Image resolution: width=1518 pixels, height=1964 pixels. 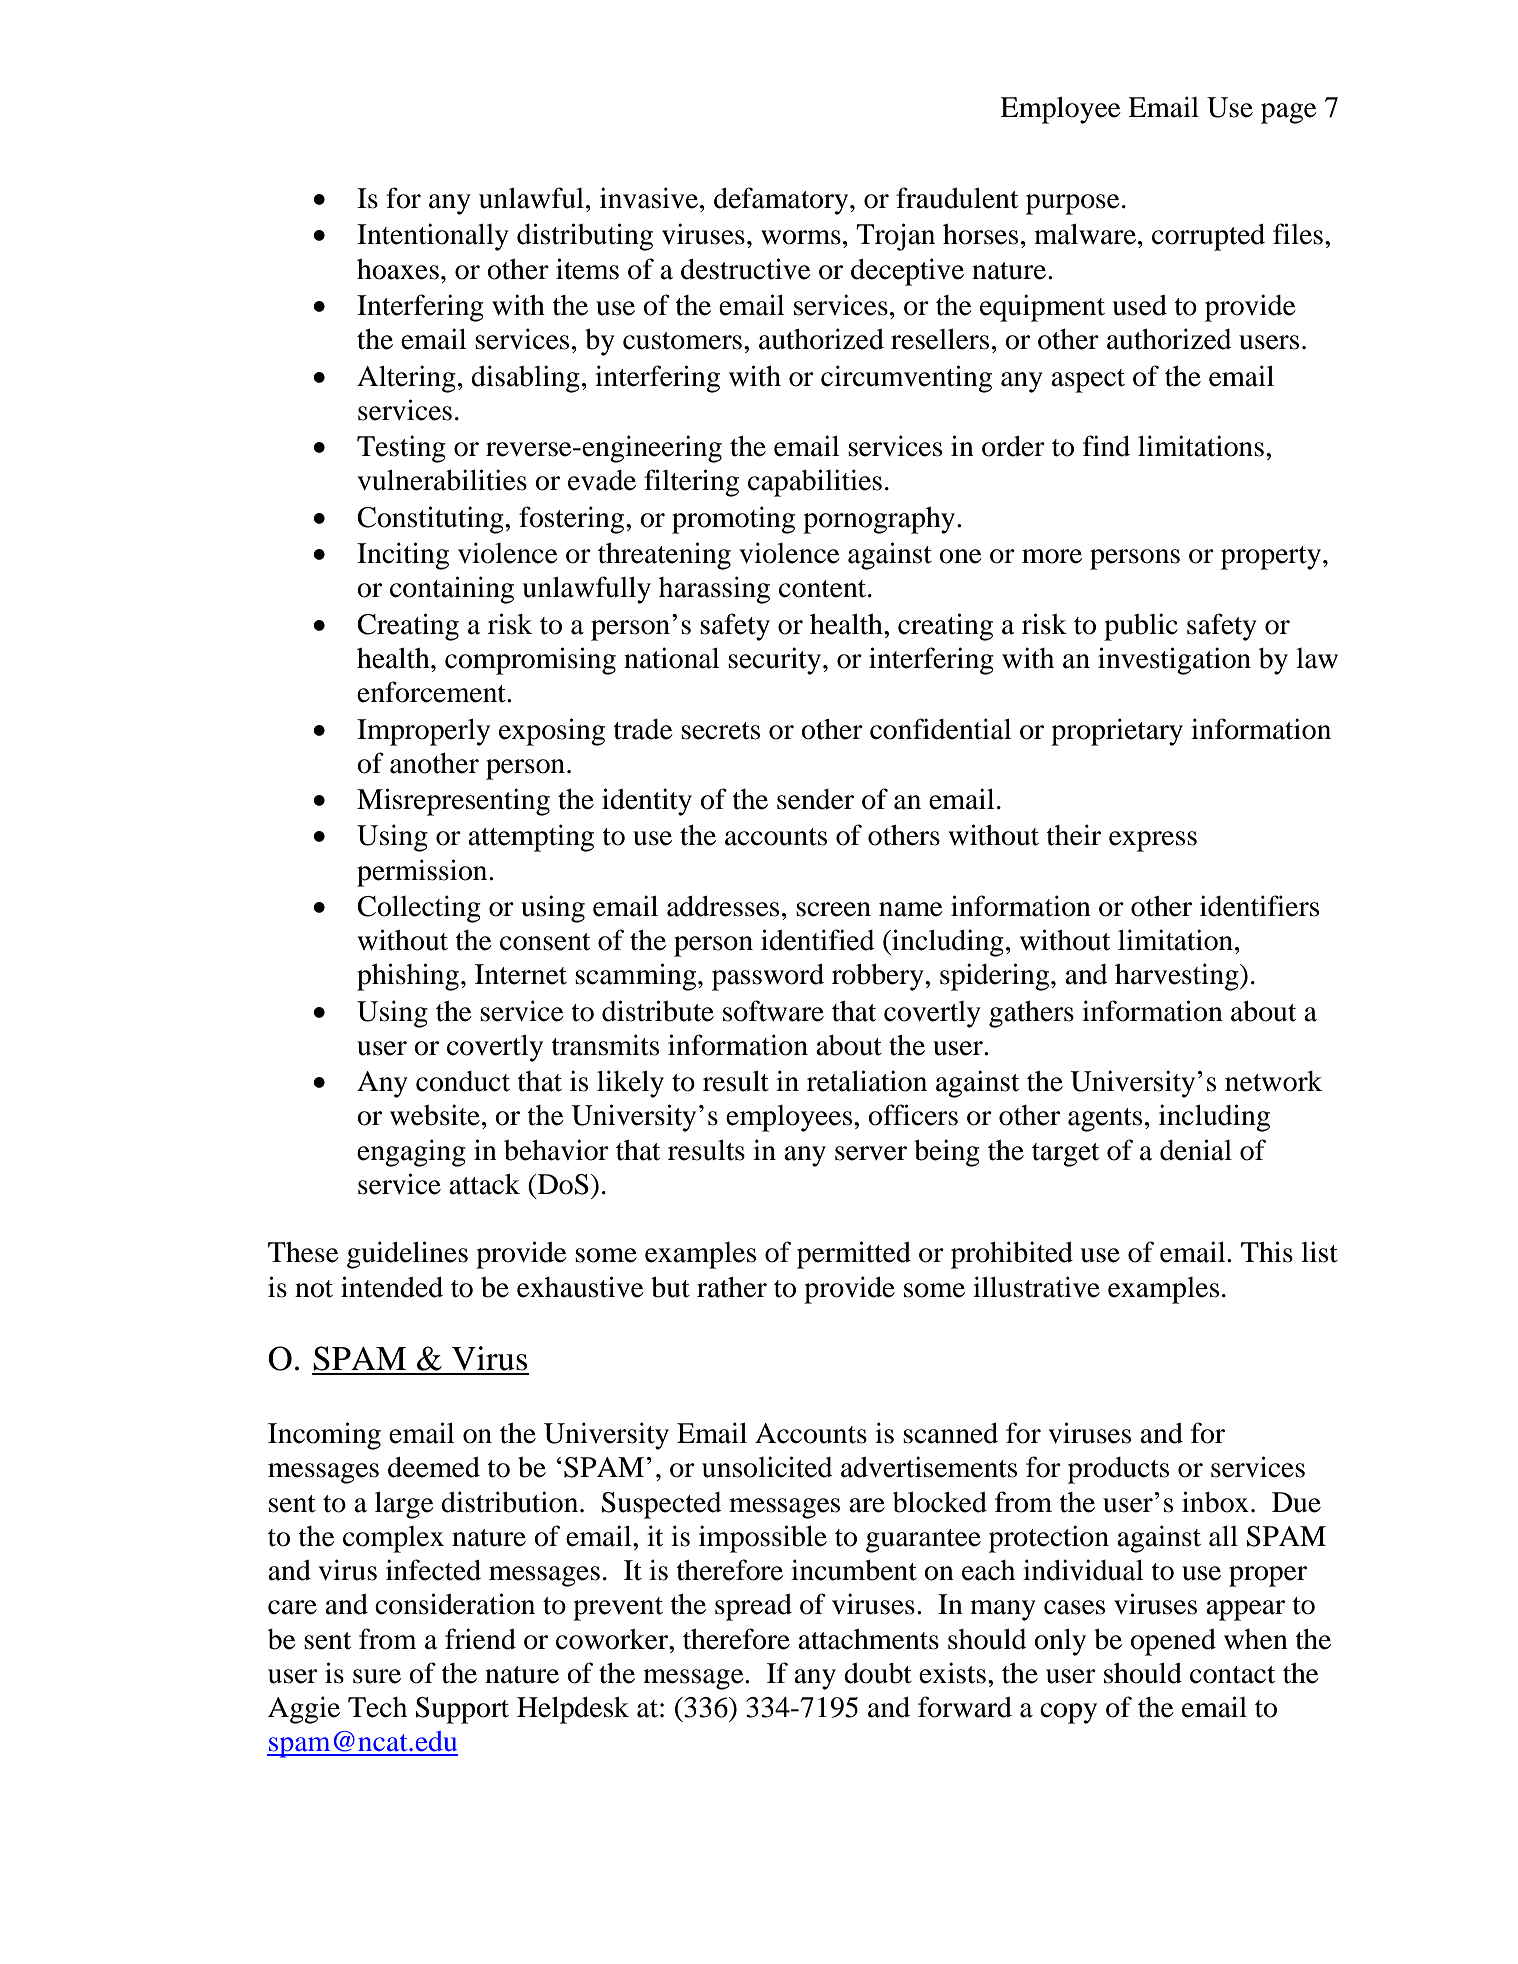 What do you see at coordinates (868, 1639) in the document?
I see `attachments` at bounding box center [868, 1639].
